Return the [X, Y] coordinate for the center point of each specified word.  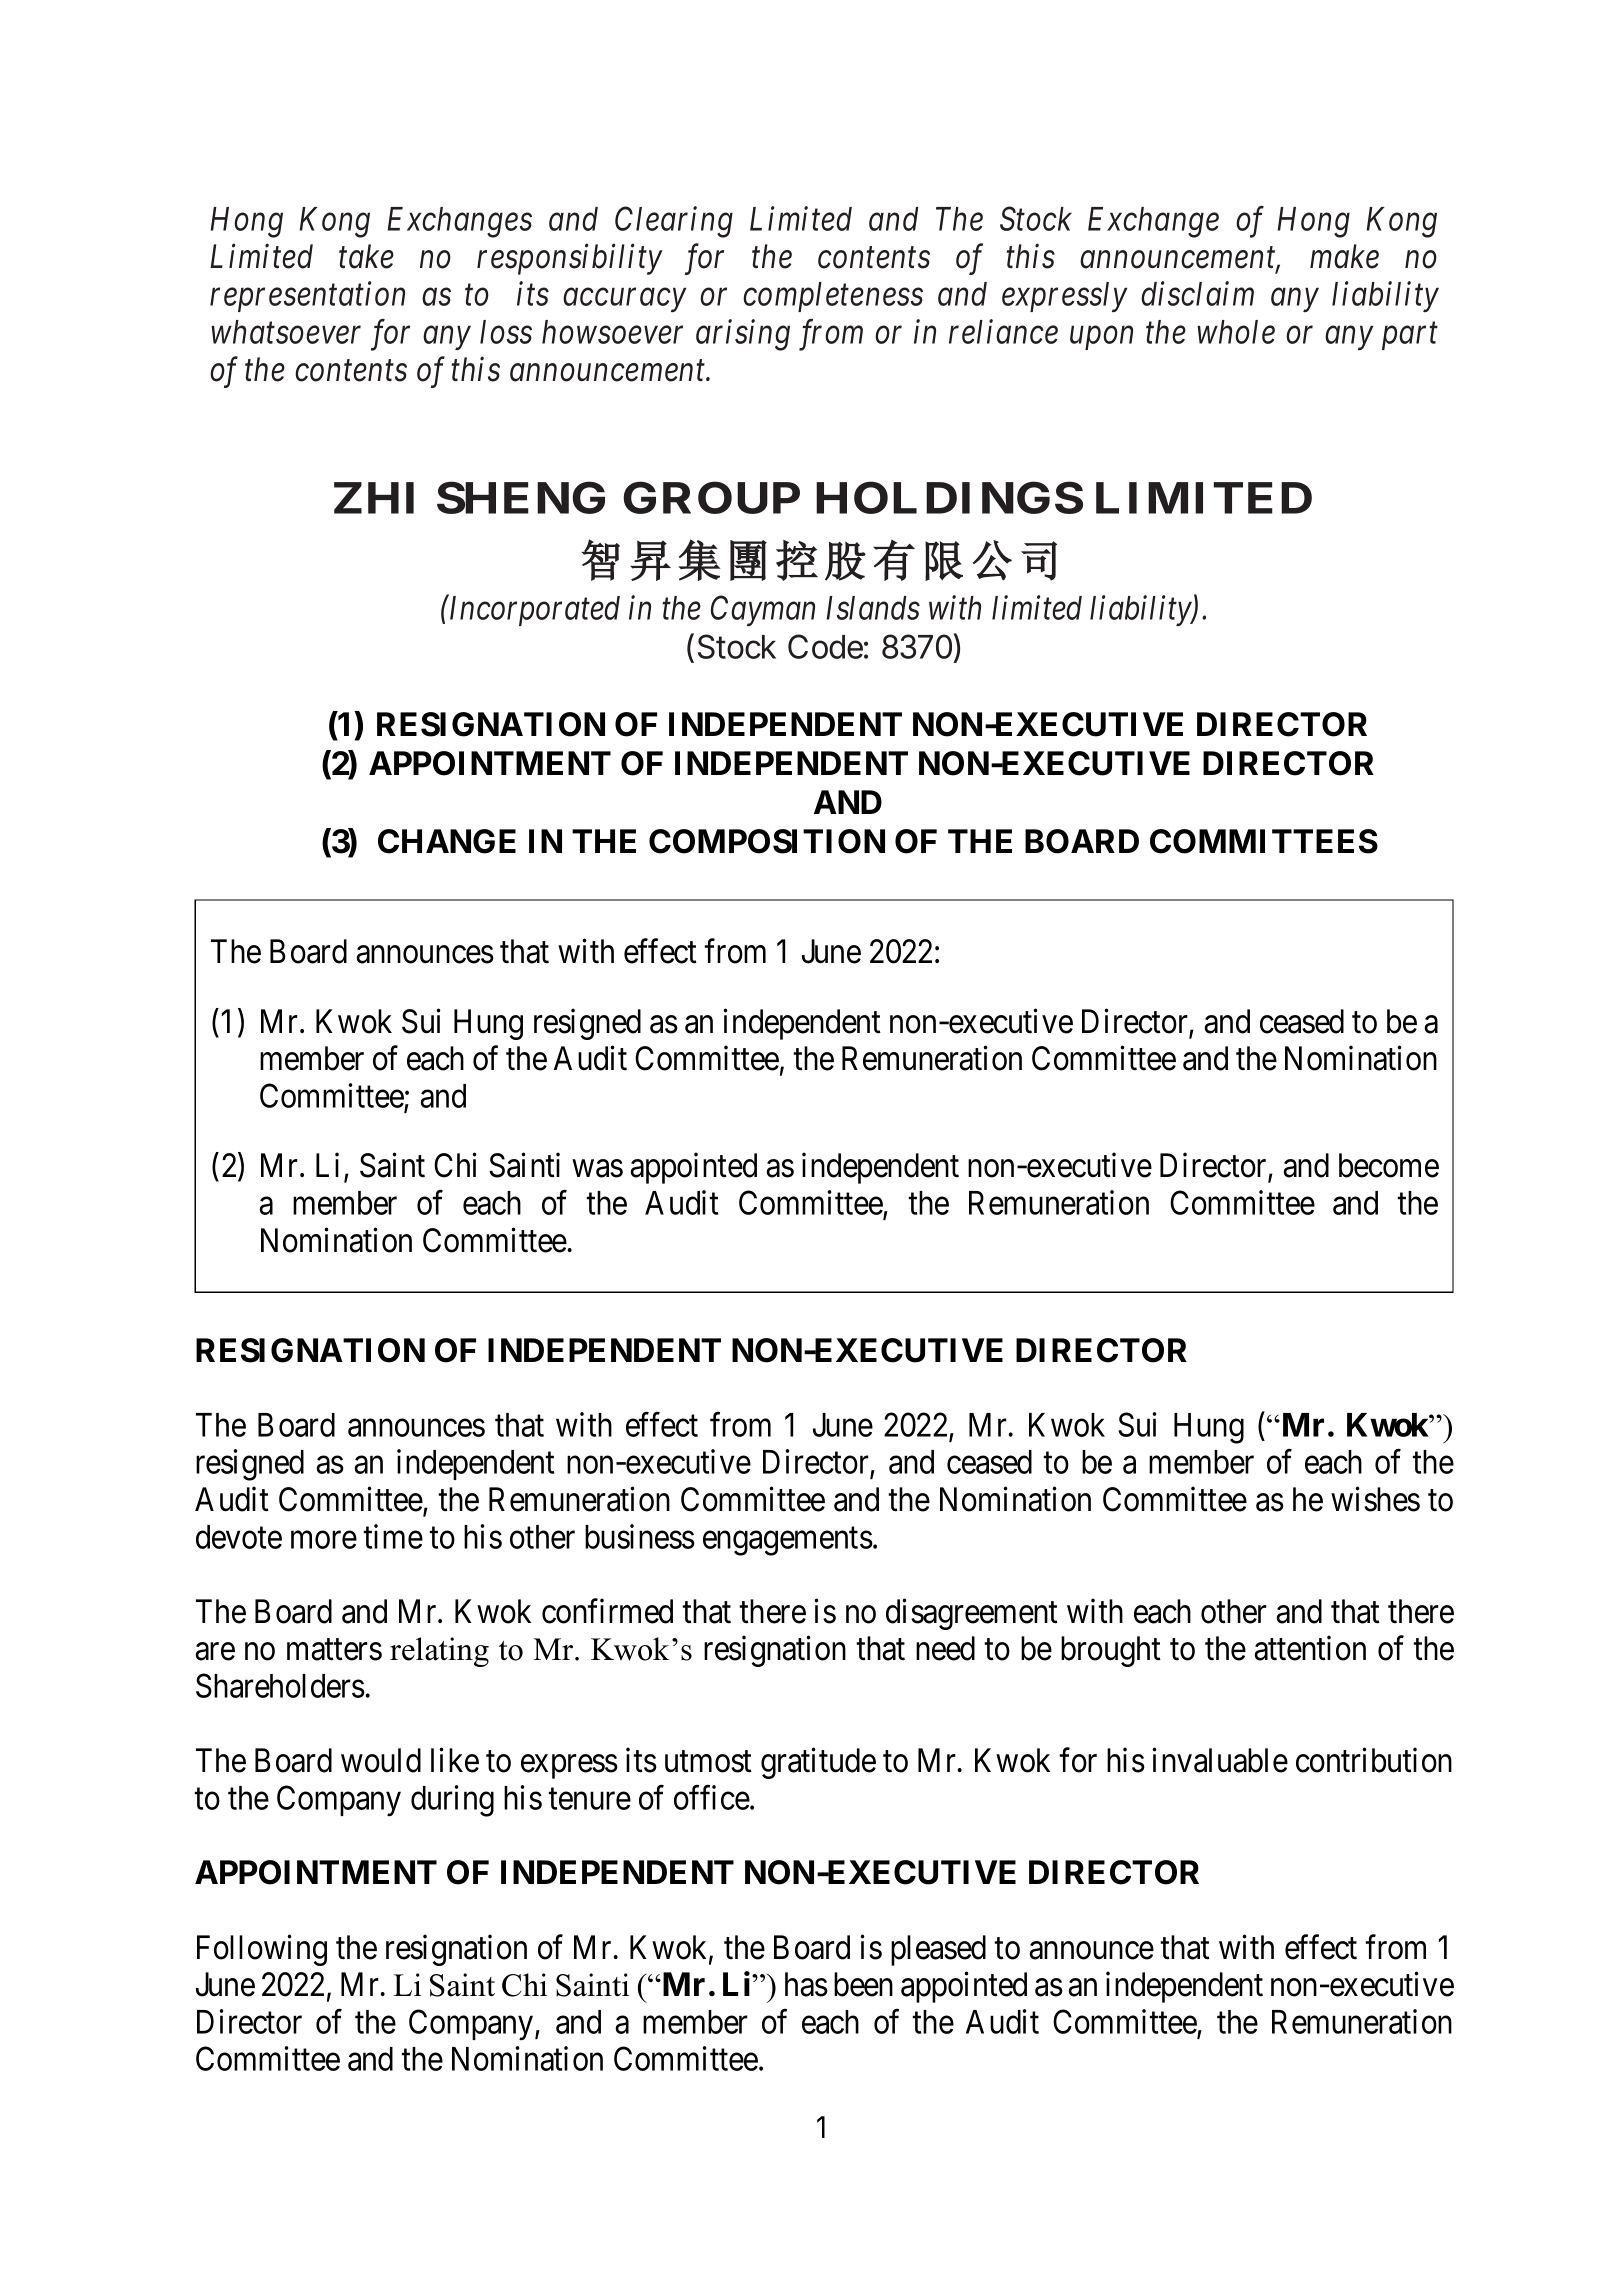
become [1389, 1165]
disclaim [1197, 293]
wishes [1375, 1499]
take [366, 256]
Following [262, 1950]
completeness [833, 297]
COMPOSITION [767, 841]
